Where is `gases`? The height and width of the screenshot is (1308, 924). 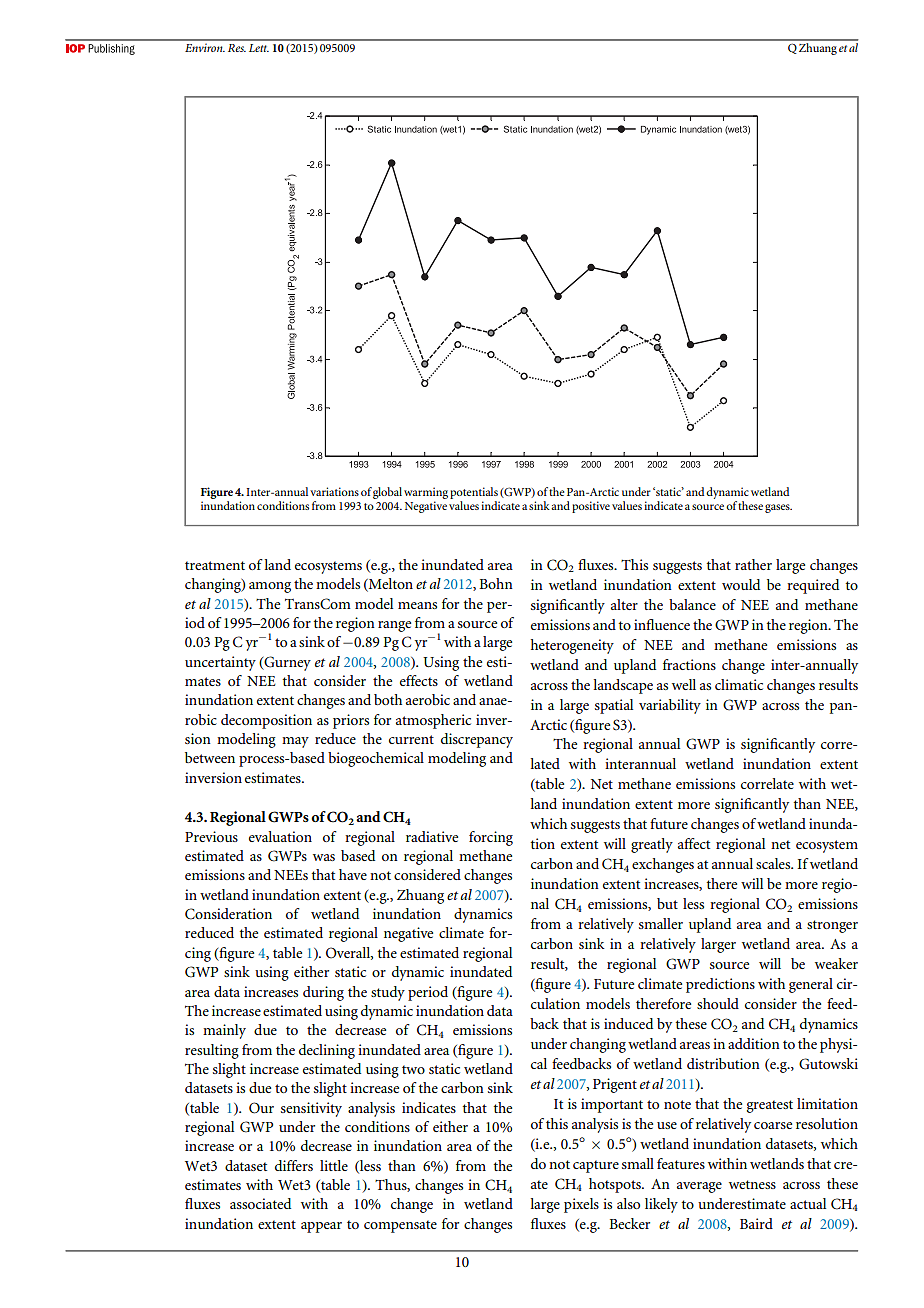 gases is located at coordinates (778, 508).
